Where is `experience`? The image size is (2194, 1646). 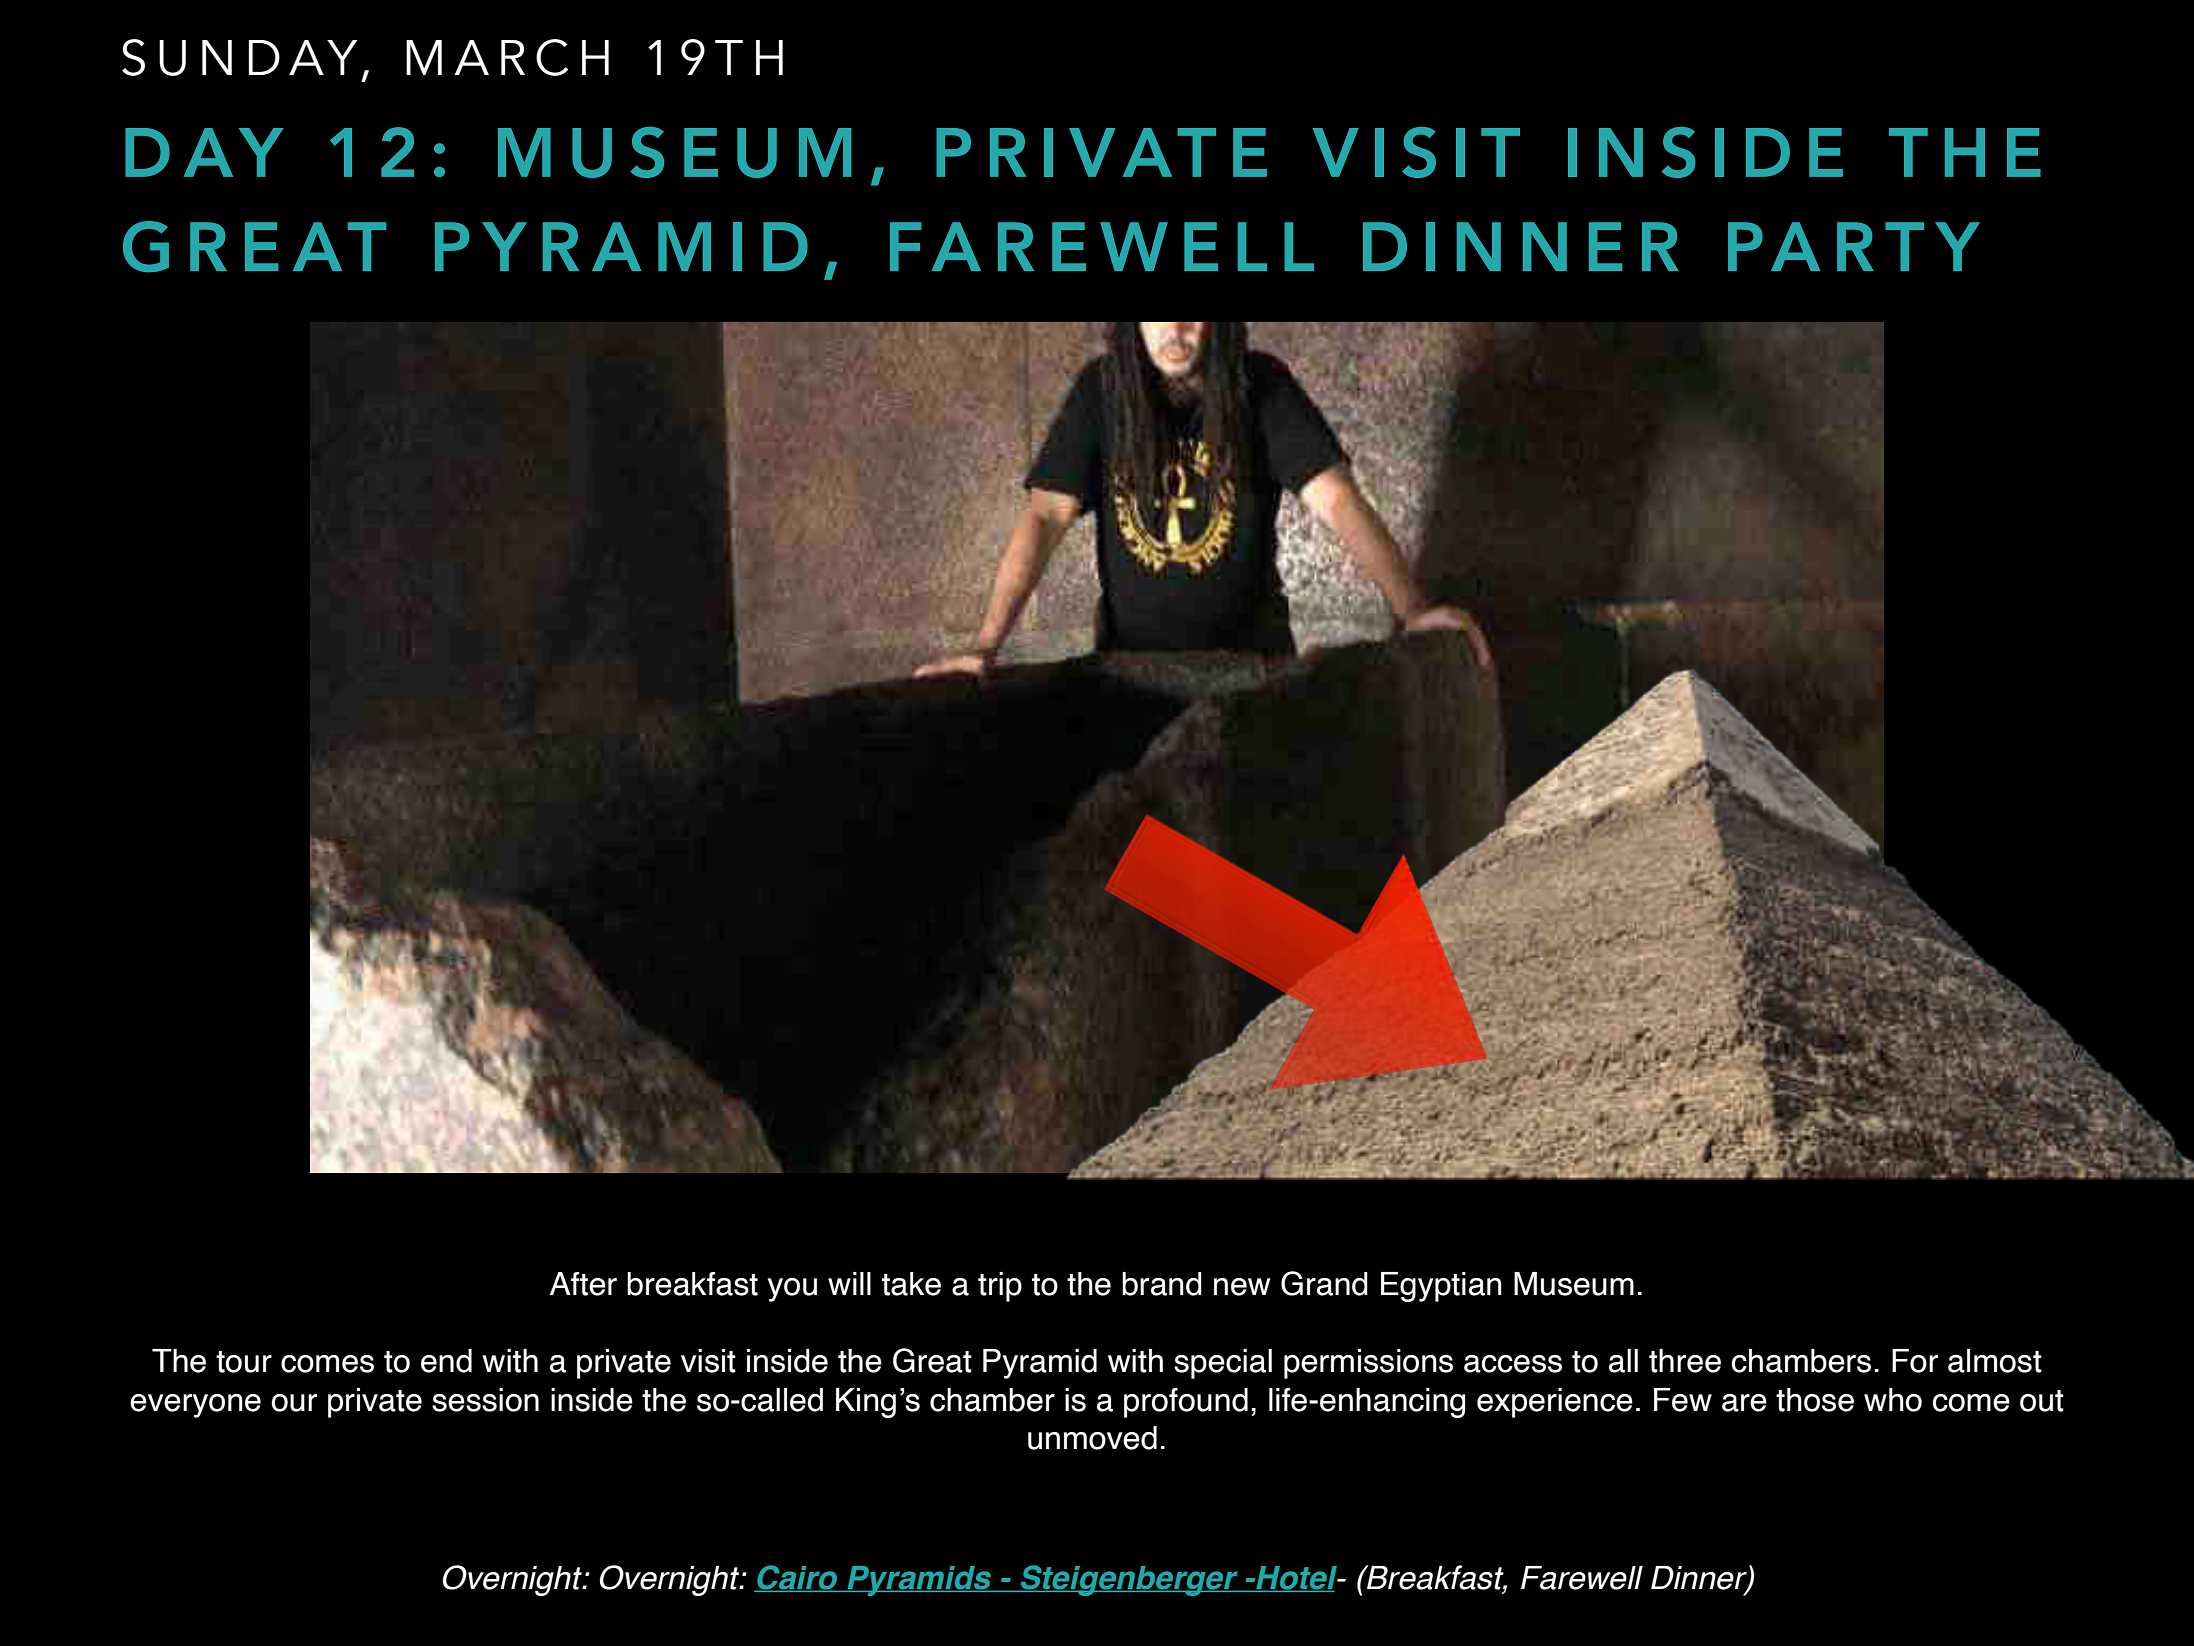 experience is located at coordinates (1555, 1403).
